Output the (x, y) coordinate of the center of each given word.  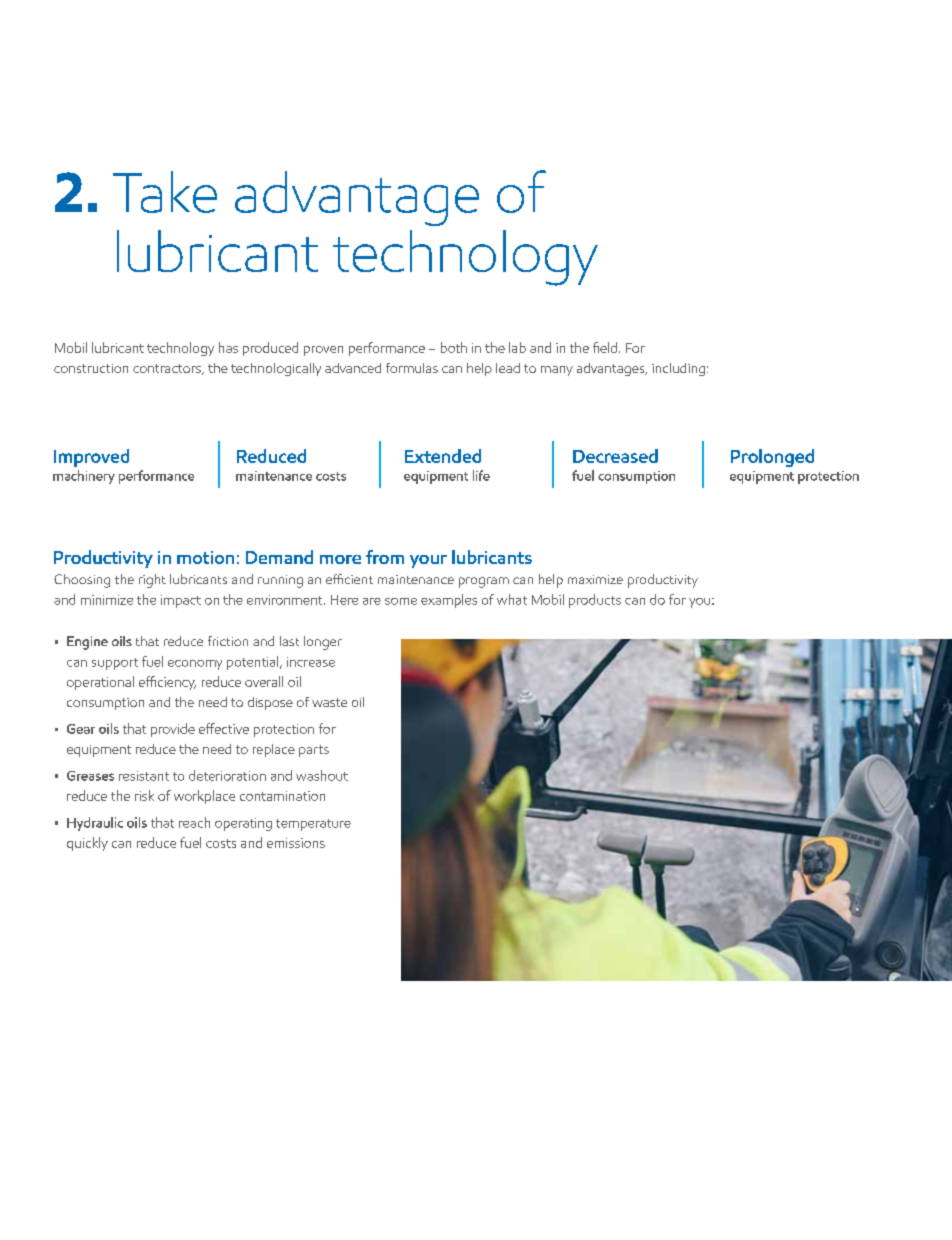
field (605, 347)
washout (322, 775)
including (678, 369)
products (595, 601)
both (454, 347)
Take (165, 192)
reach (194, 822)
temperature (313, 825)
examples (449, 601)
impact (181, 601)
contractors (168, 369)
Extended (443, 456)
